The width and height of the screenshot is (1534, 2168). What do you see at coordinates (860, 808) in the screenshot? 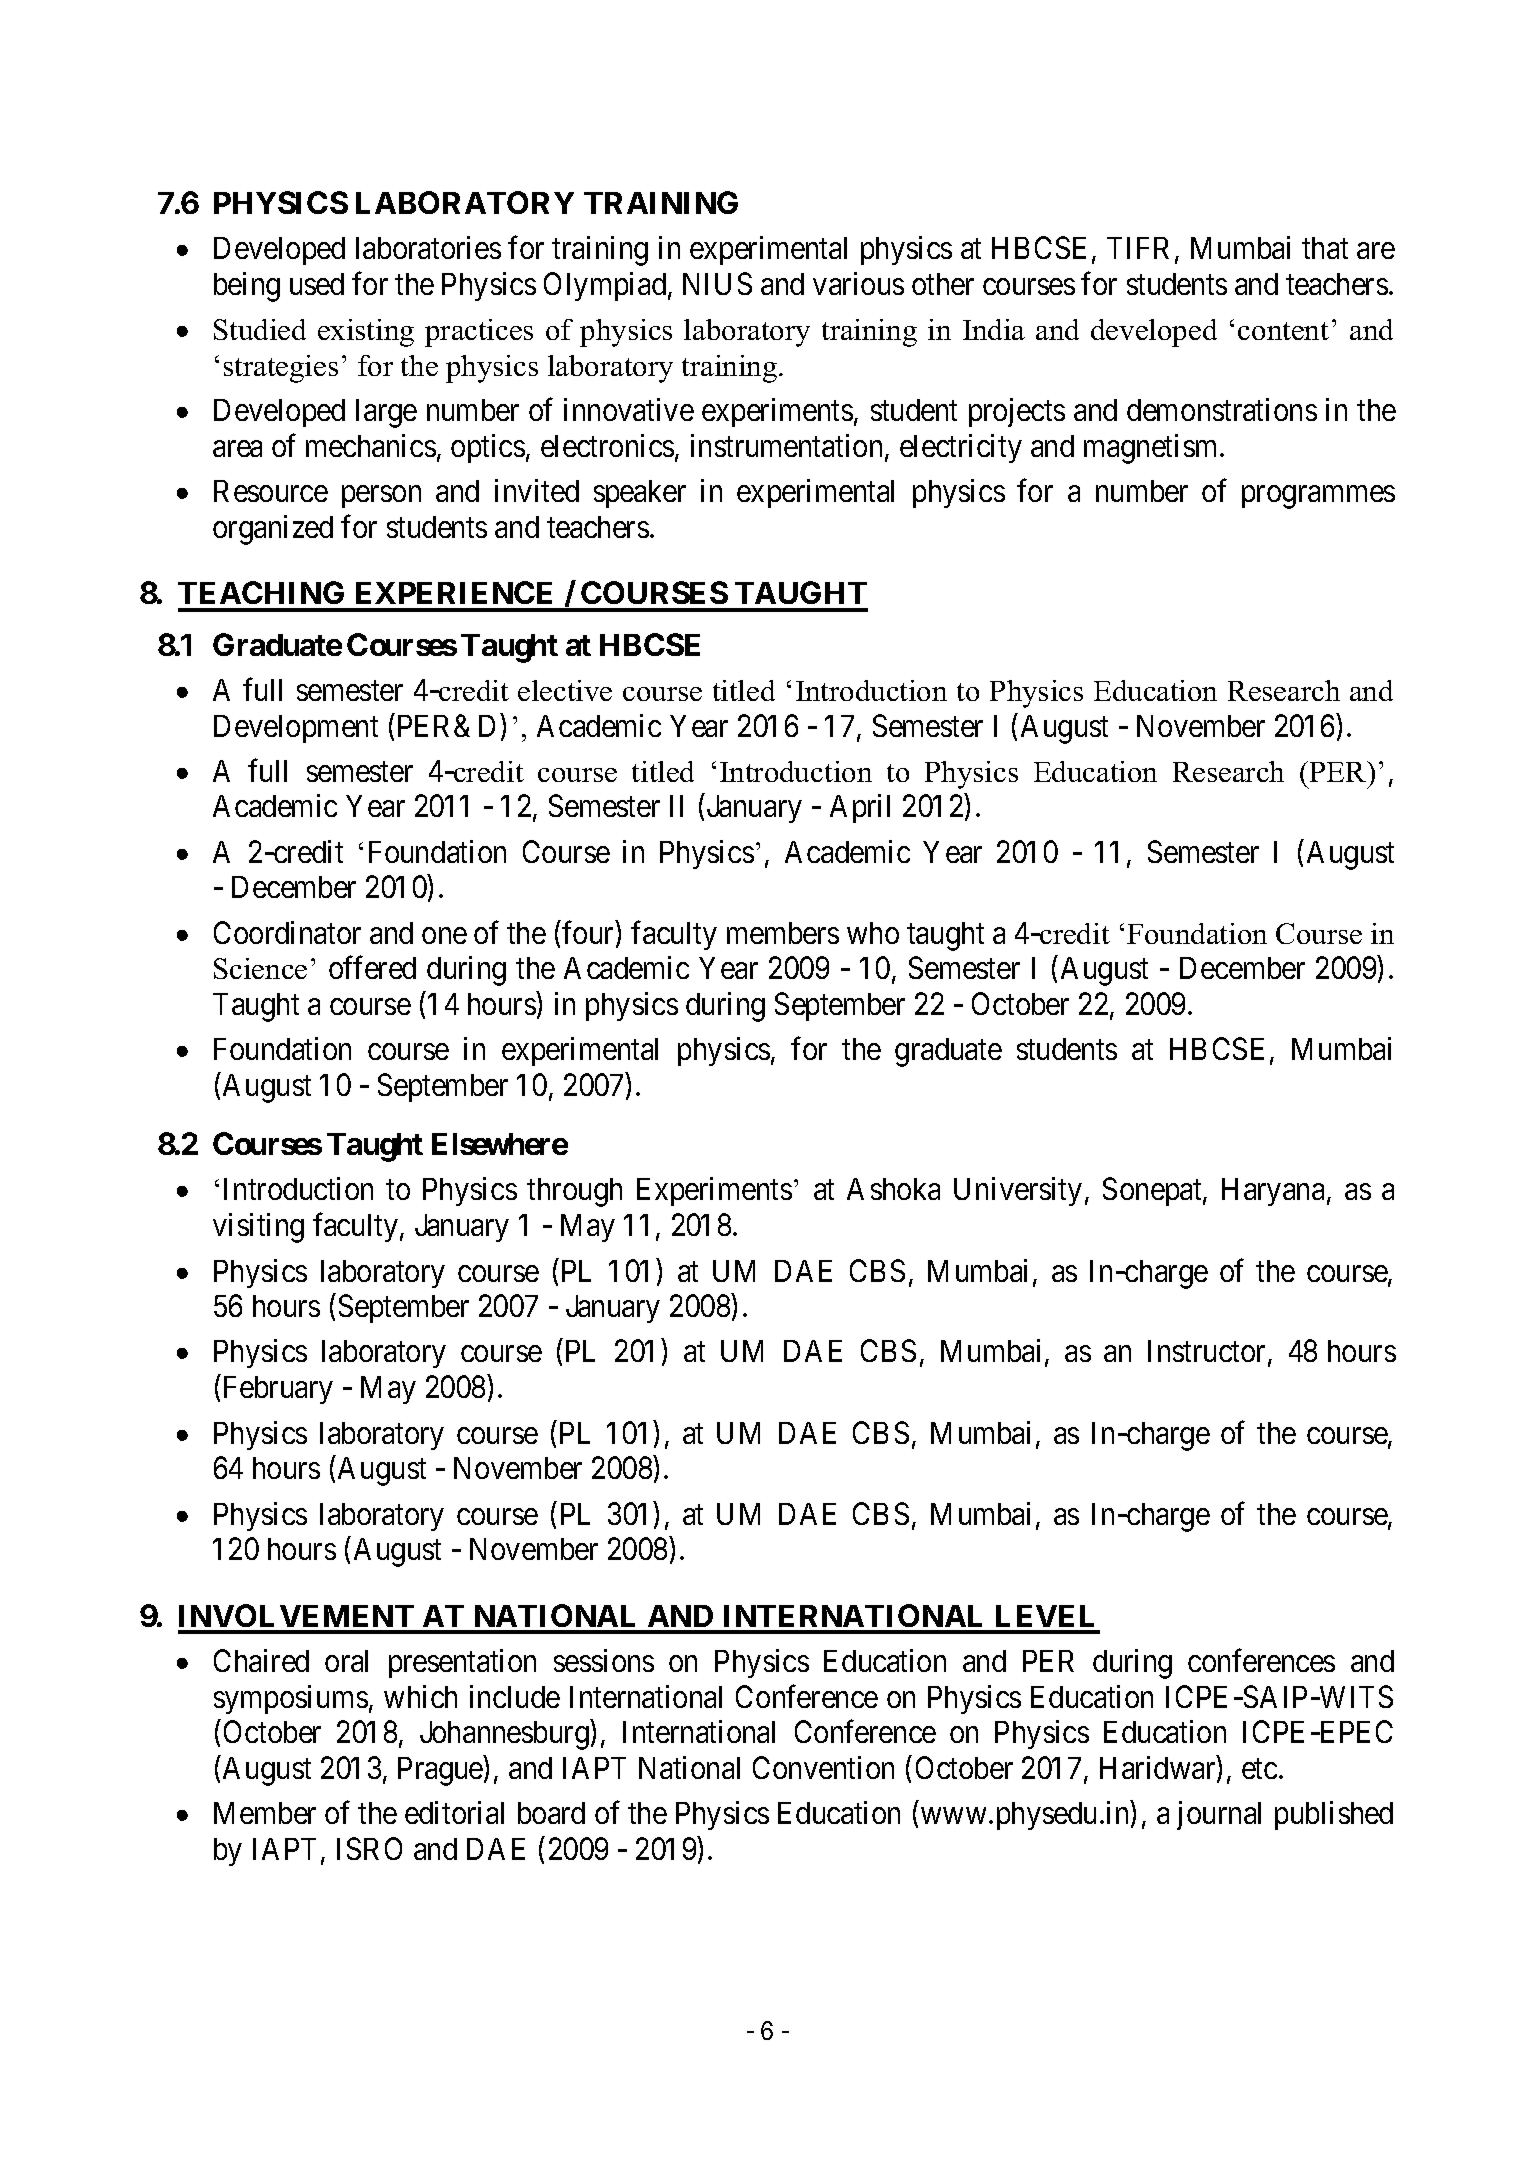
I see `April` at bounding box center [860, 808].
